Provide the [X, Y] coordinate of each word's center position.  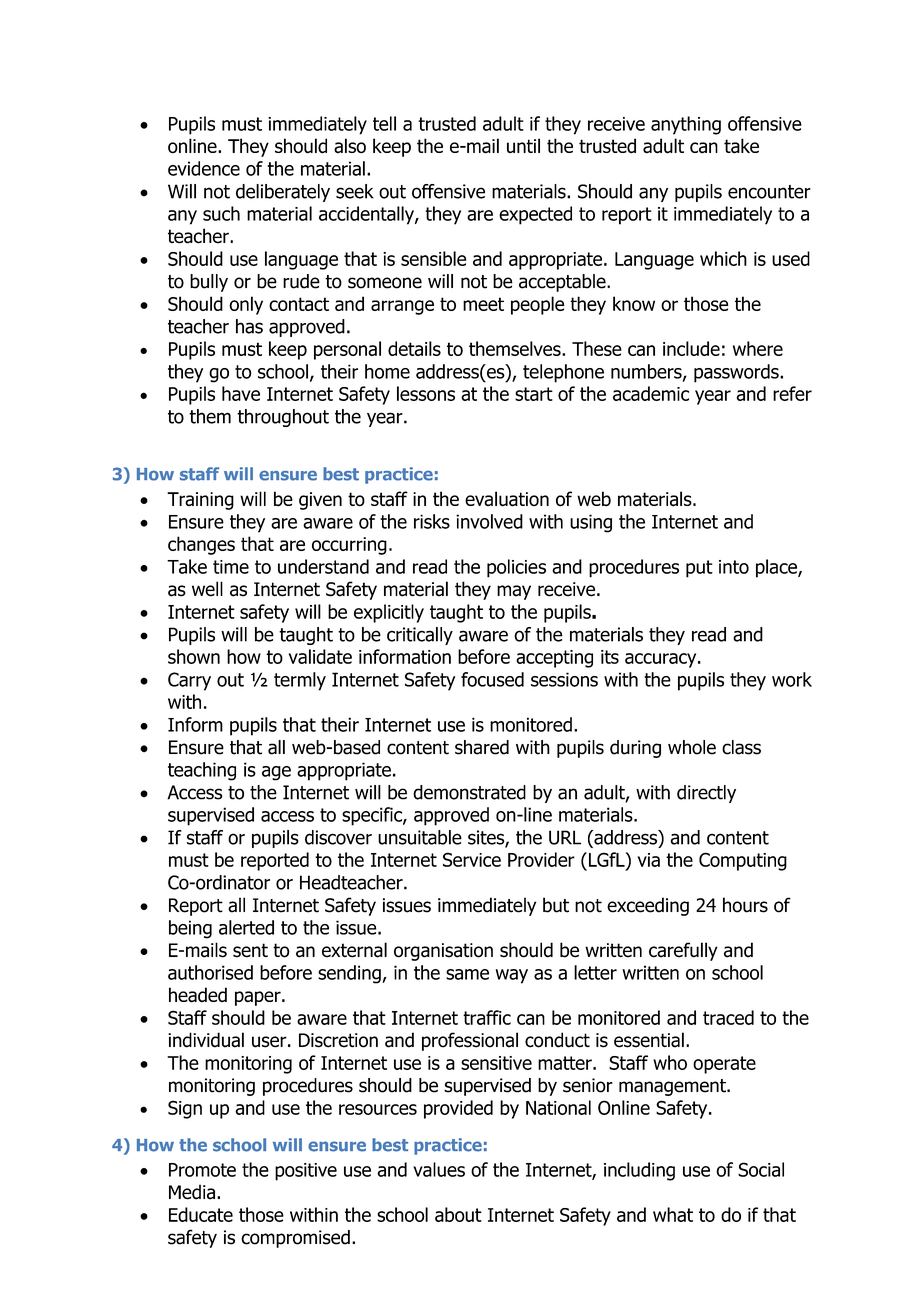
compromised [295, 1239]
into [734, 567]
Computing [743, 861]
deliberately [283, 193]
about [458, 1214]
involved [489, 521]
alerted [246, 927]
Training [200, 501]
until [523, 146]
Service [472, 859]
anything [686, 125]
